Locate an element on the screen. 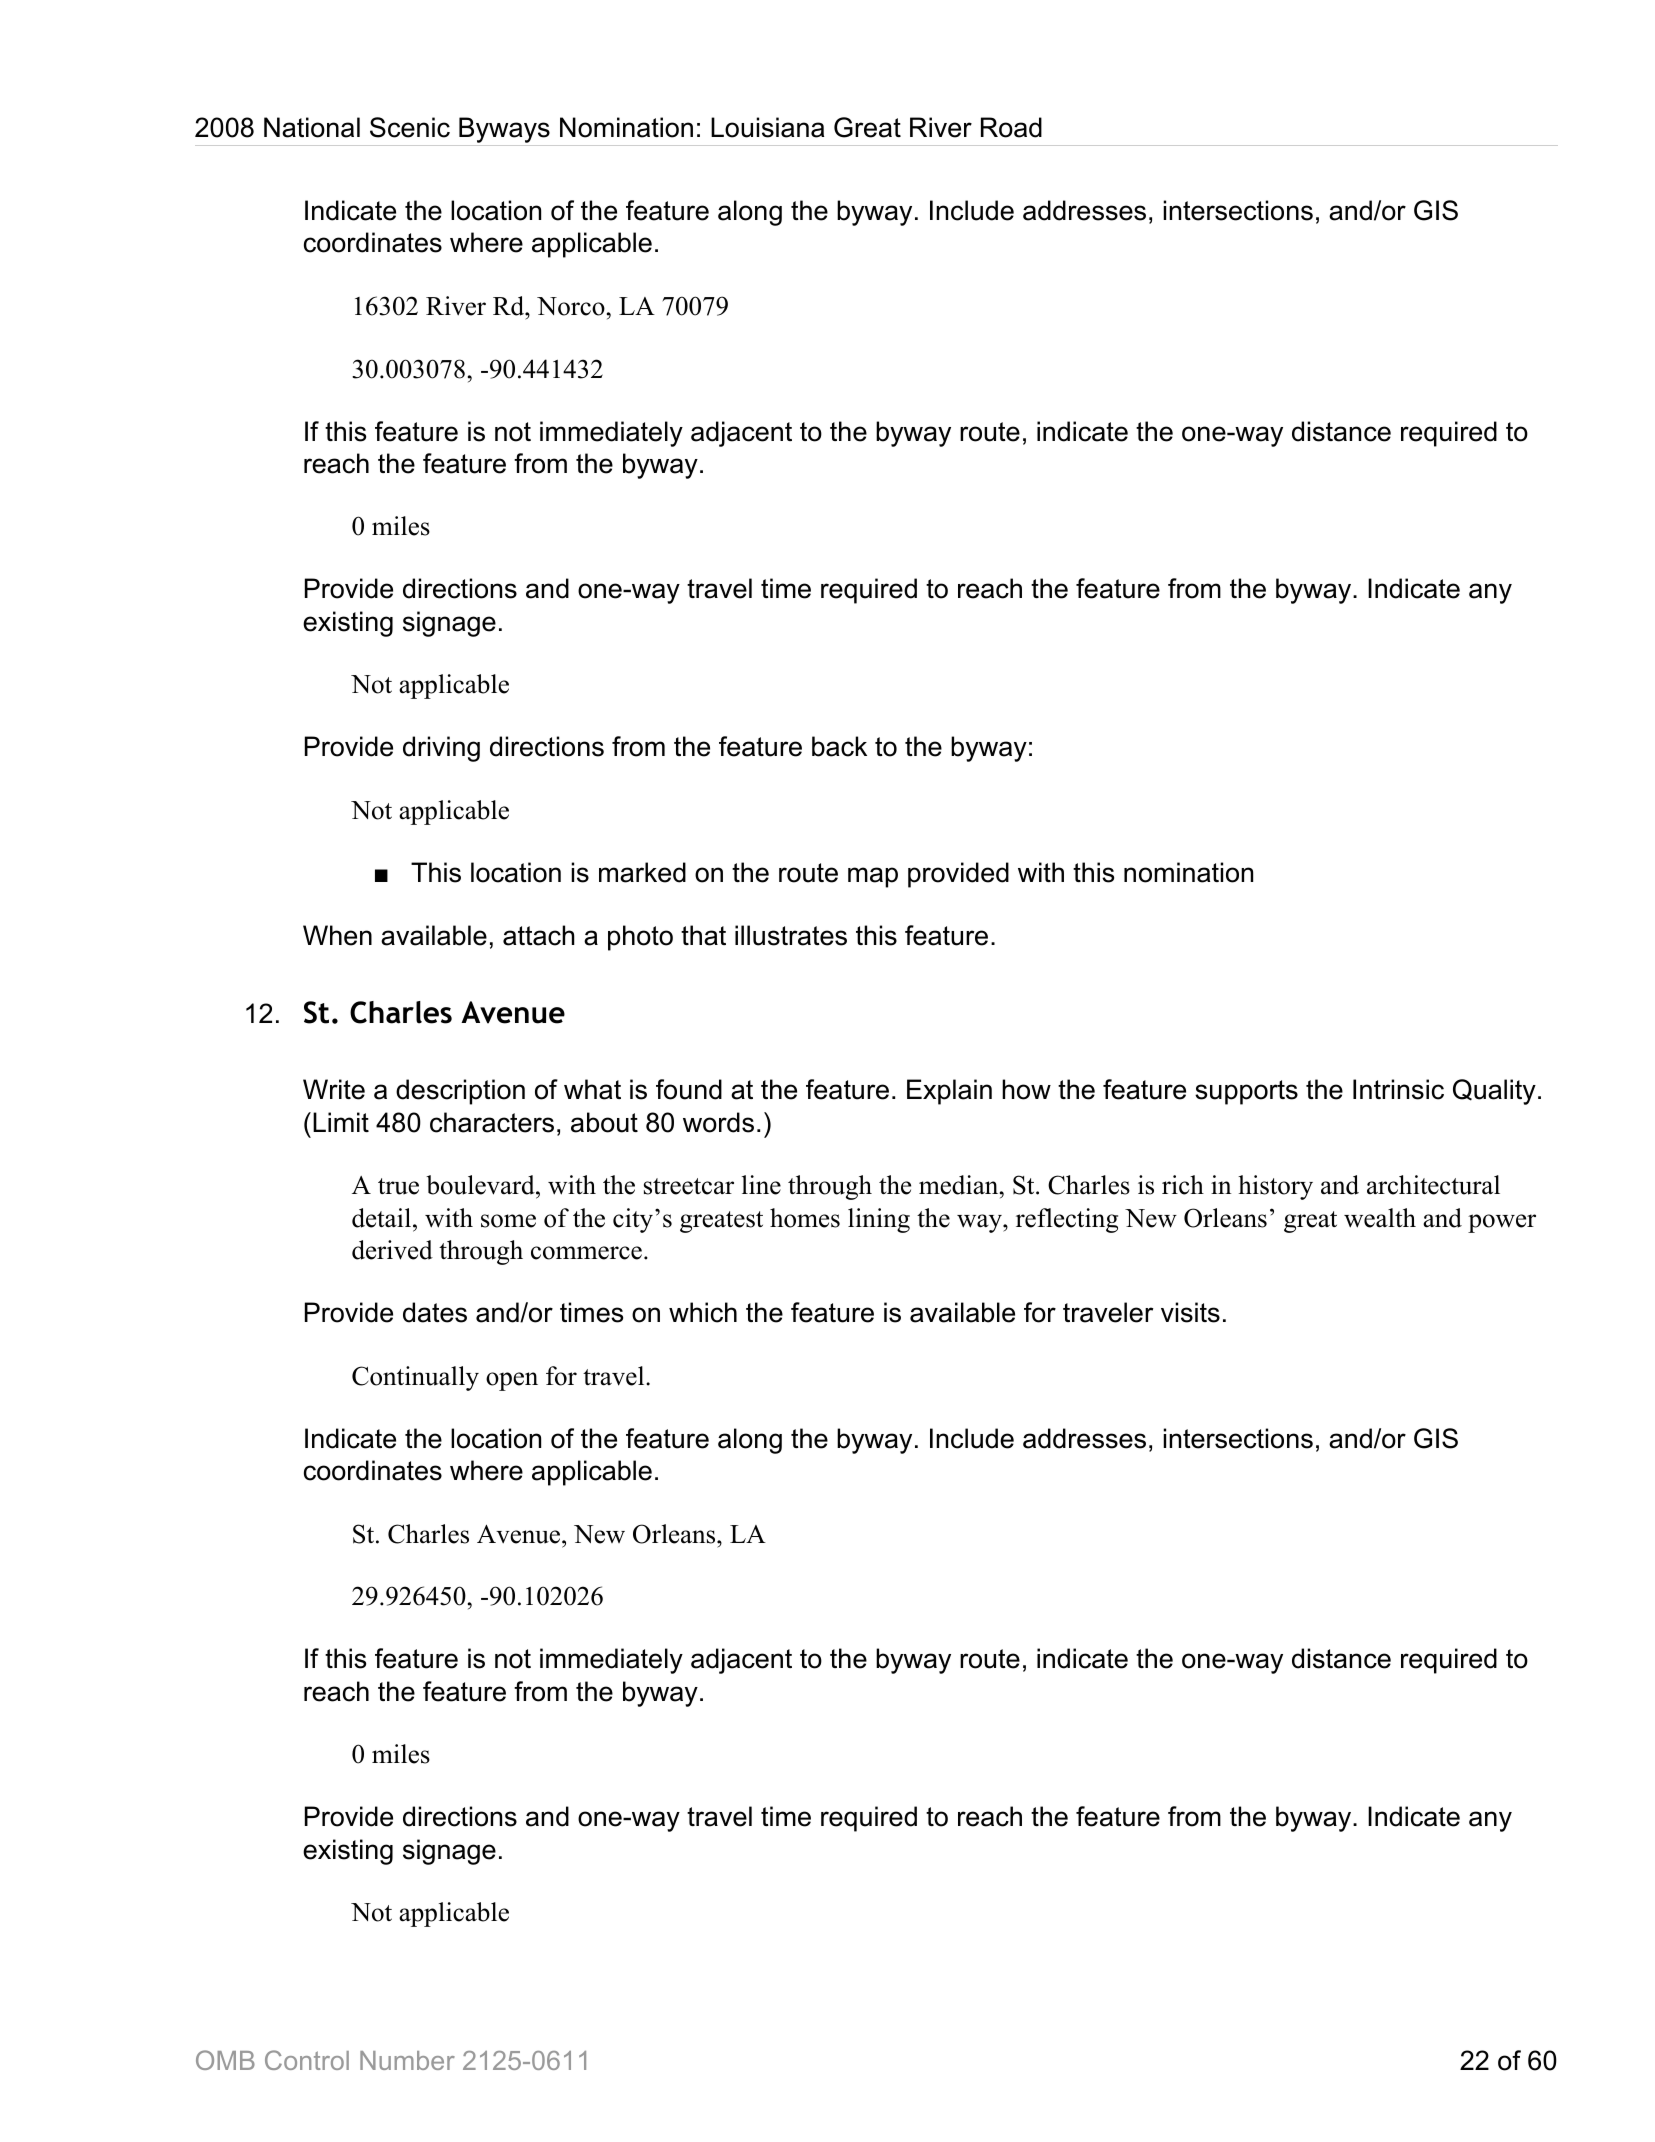  Control is located at coordinates (307, 2060).
